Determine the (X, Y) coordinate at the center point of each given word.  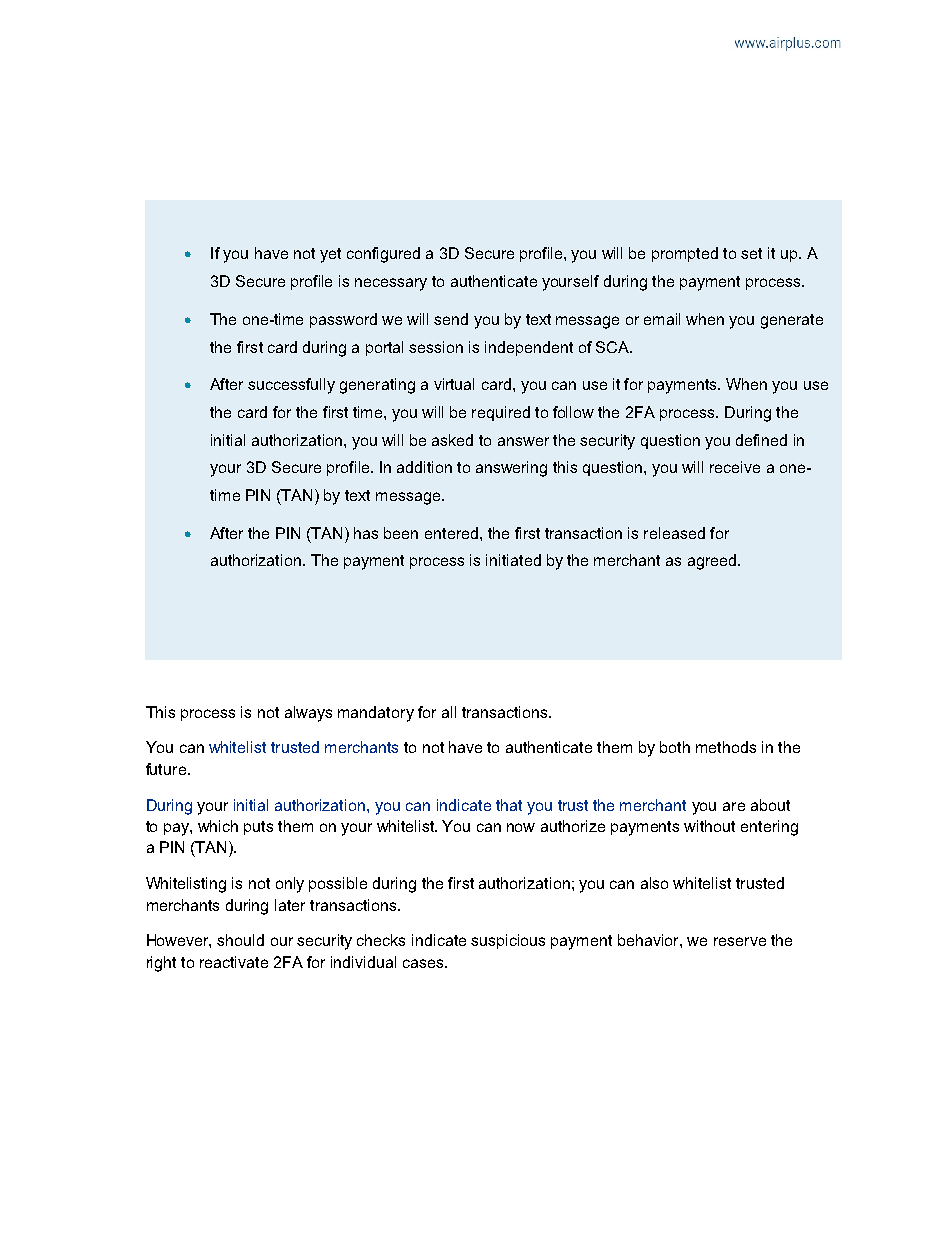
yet (330, 255)
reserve (740, 941)
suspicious (508, 941)
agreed (712, 562)
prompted (685, 254)
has (366, 533)
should (240, 940)
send (451, 319)
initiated (513, 560)
